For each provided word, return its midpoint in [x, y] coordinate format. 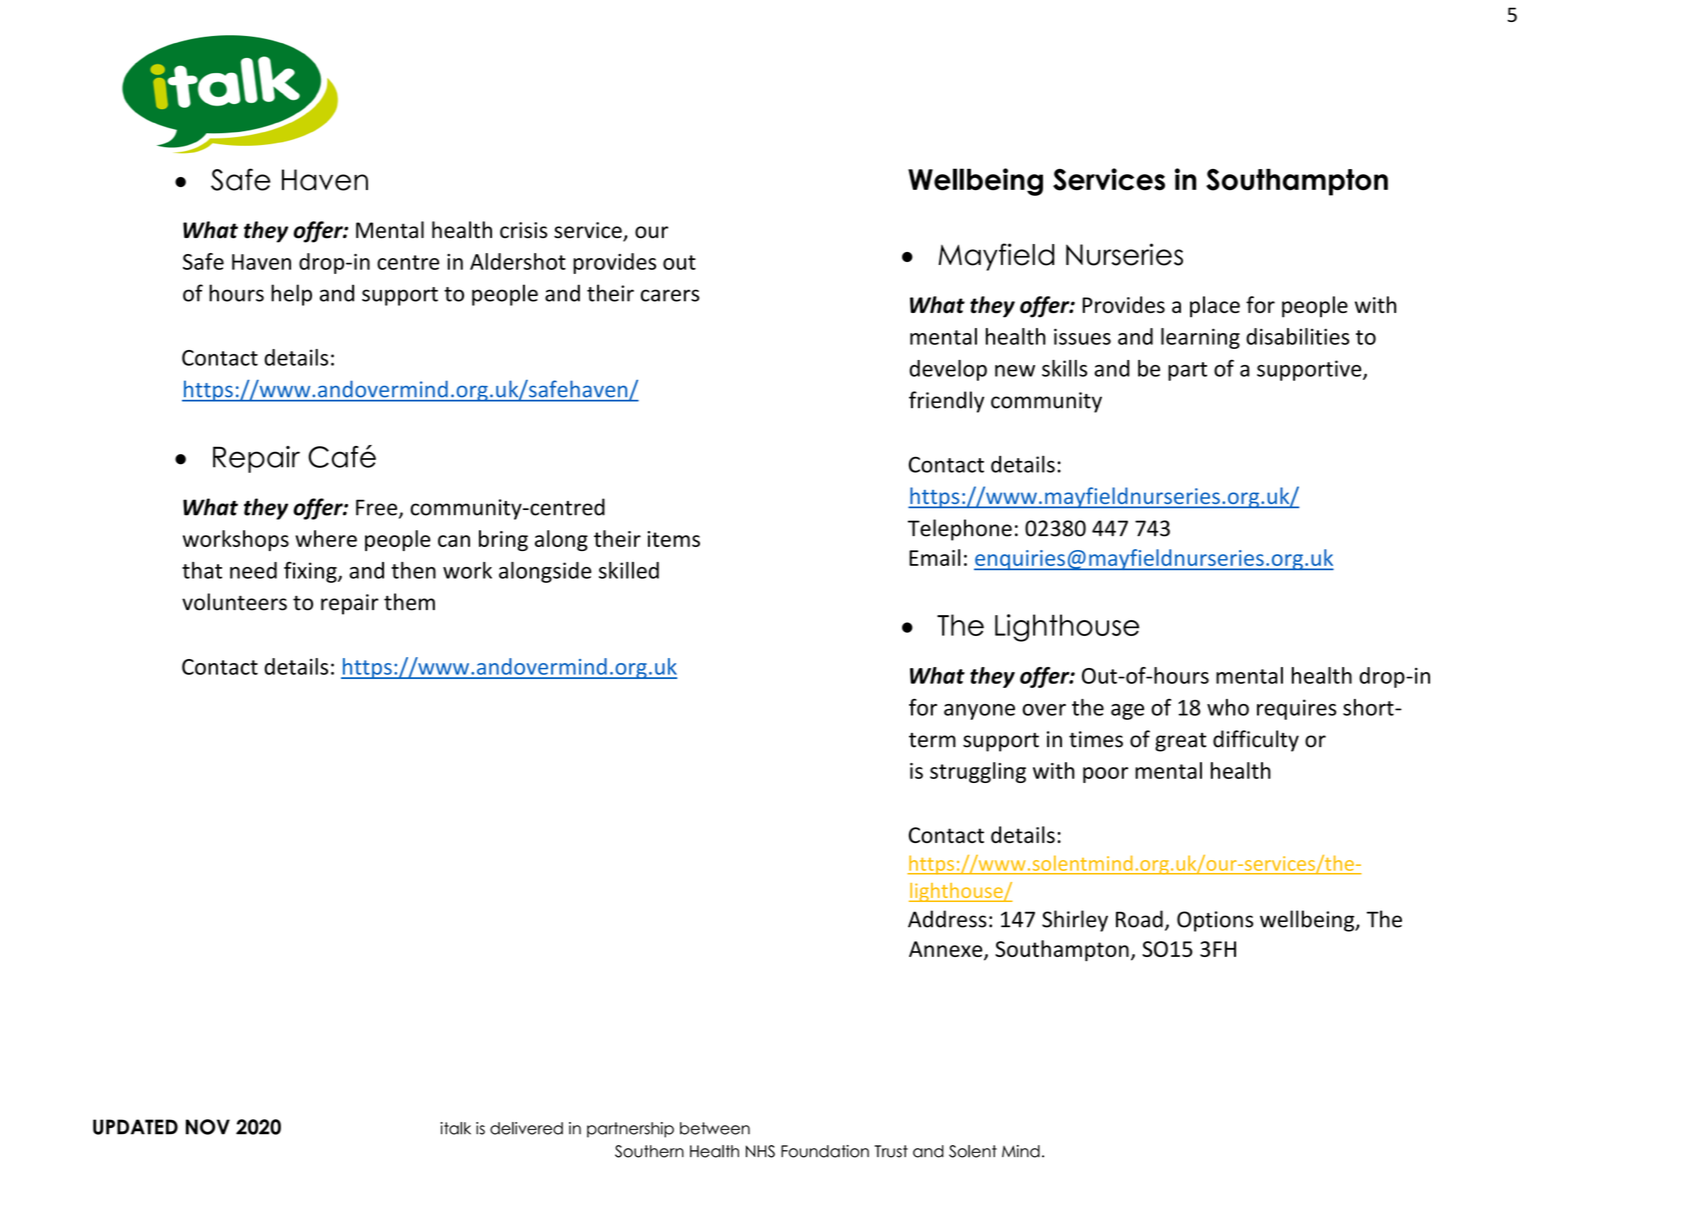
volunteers [234, 602]
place [1215, 307]
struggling [978, 772]
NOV [208, 1127]
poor [1105, 775]
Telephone [960, 530]
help [291, 295]
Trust [891, 1151]
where [326, 538]
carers [670, 295]
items [673, 539]
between [715, 1128]
